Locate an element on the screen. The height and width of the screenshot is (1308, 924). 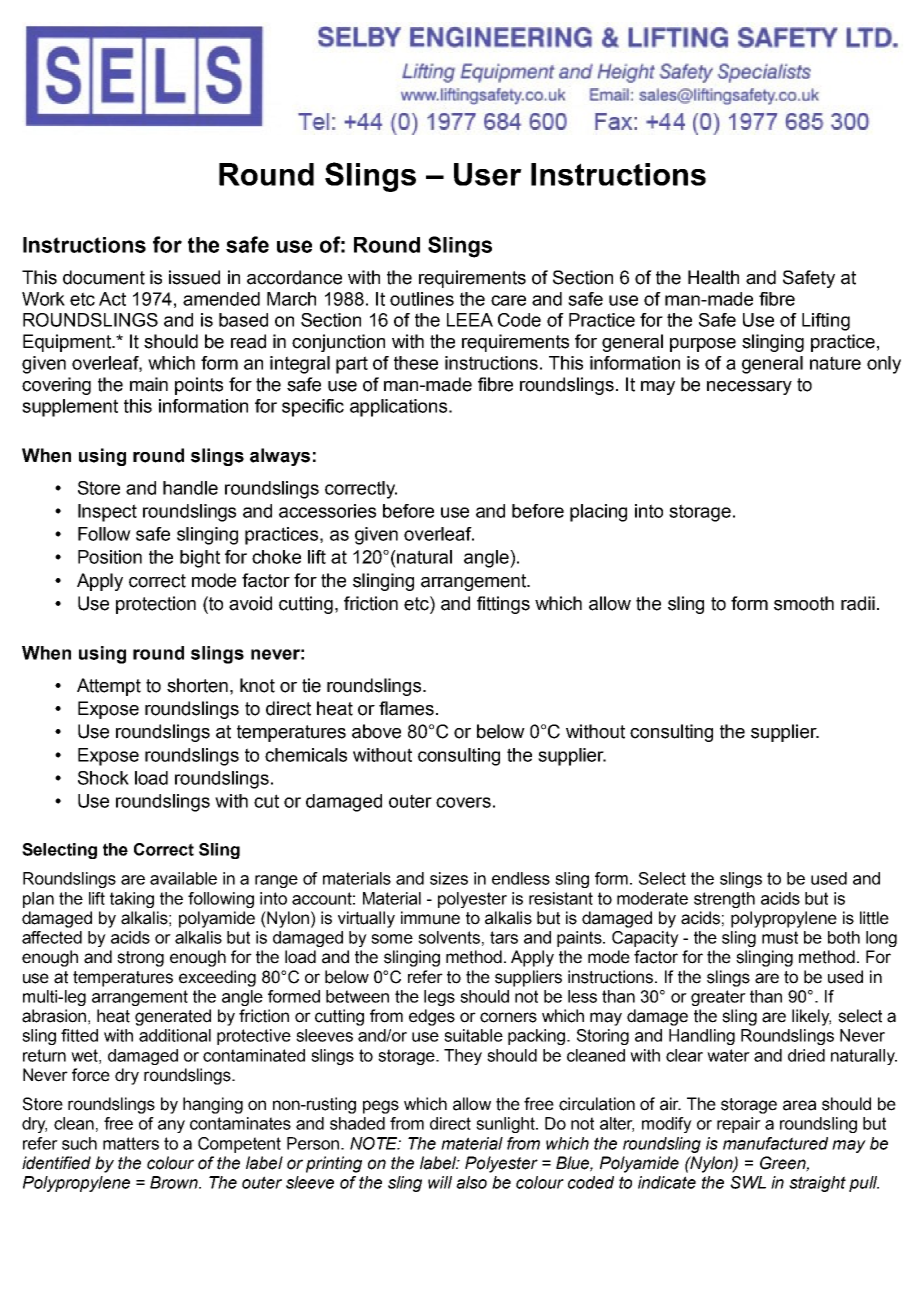
smooth is located at coordinates (804, 603).
